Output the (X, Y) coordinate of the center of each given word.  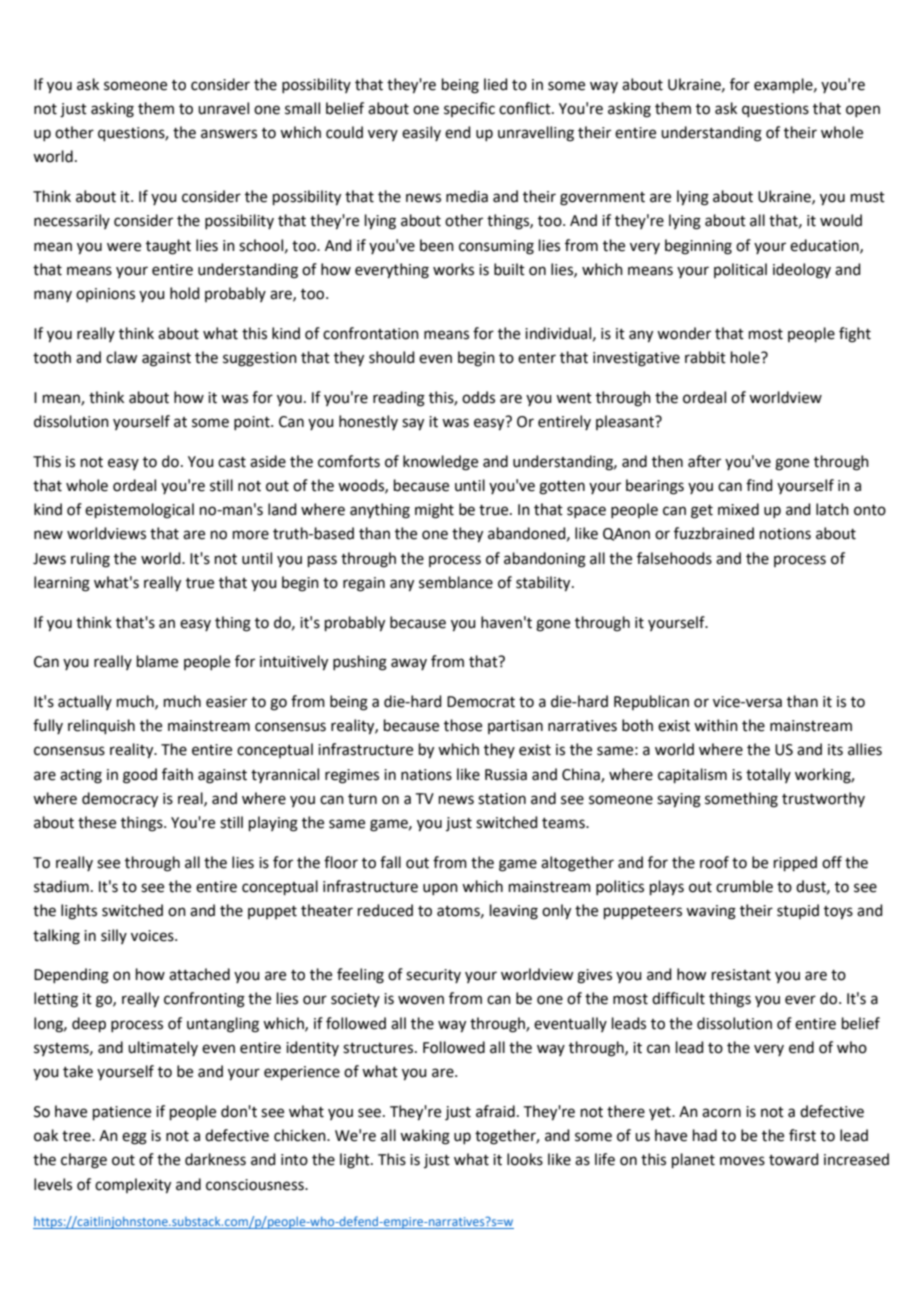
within (716, 725)
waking (425, 1137)
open (863, 111)
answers (229, 134)
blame (157, 661)
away (409, 664)
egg (134, 1138)
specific (469, 109)
